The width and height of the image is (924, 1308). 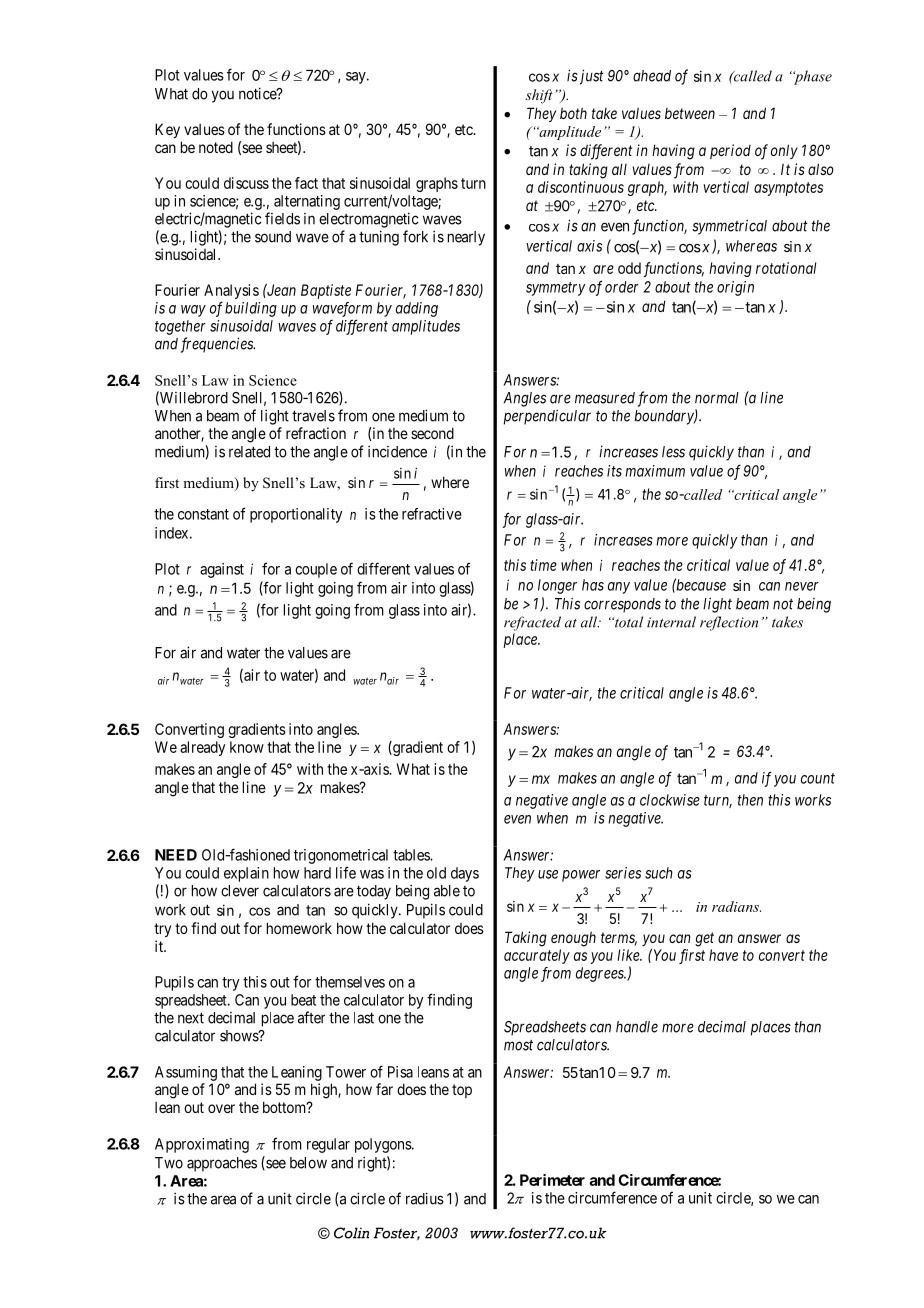 What do you see at coordinates (222, 1164) in the image?
I see `approaches` at bounding box center [222, 1164].
